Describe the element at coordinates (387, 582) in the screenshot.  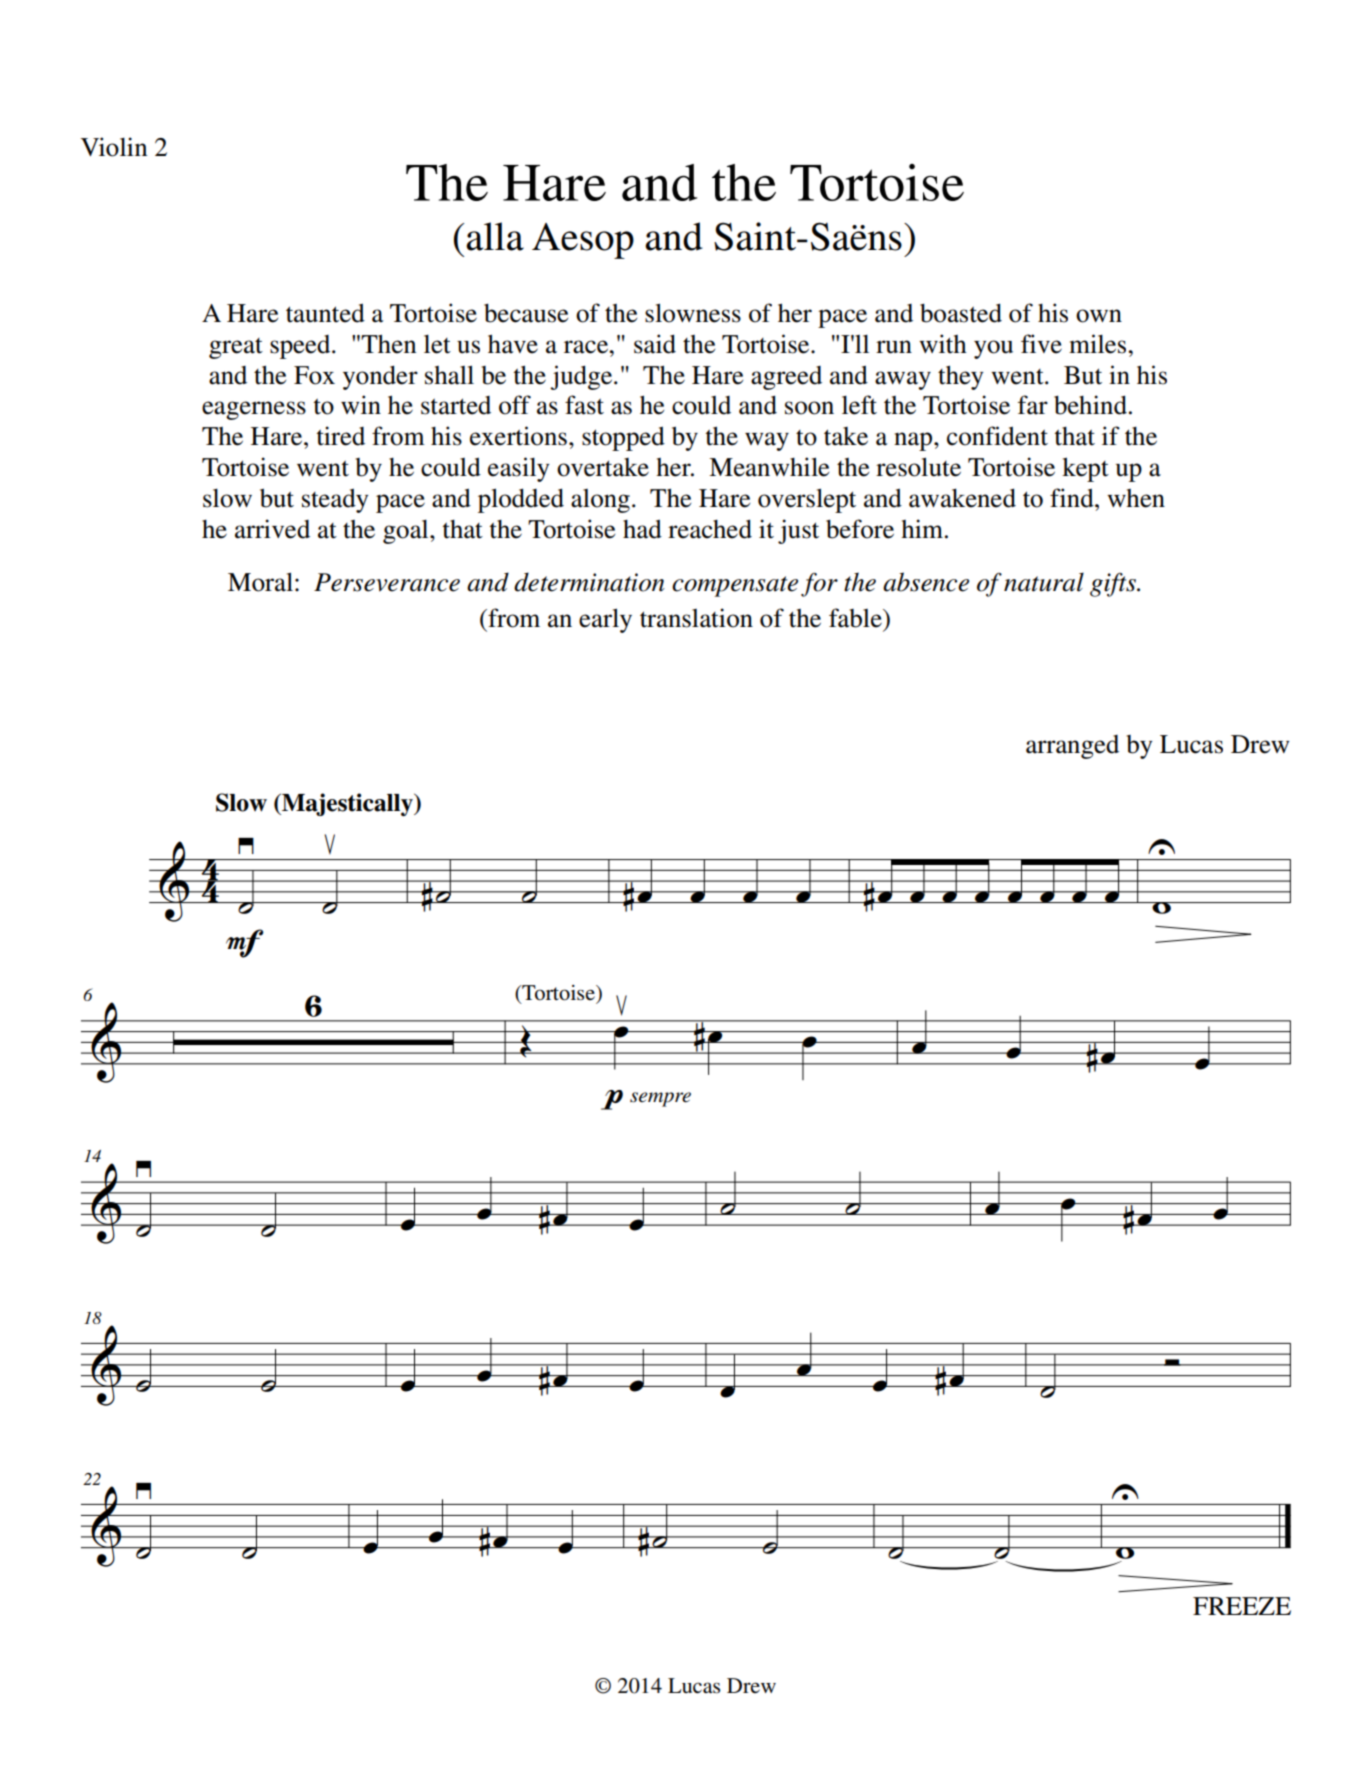
I see `Perseverance` at that location.
